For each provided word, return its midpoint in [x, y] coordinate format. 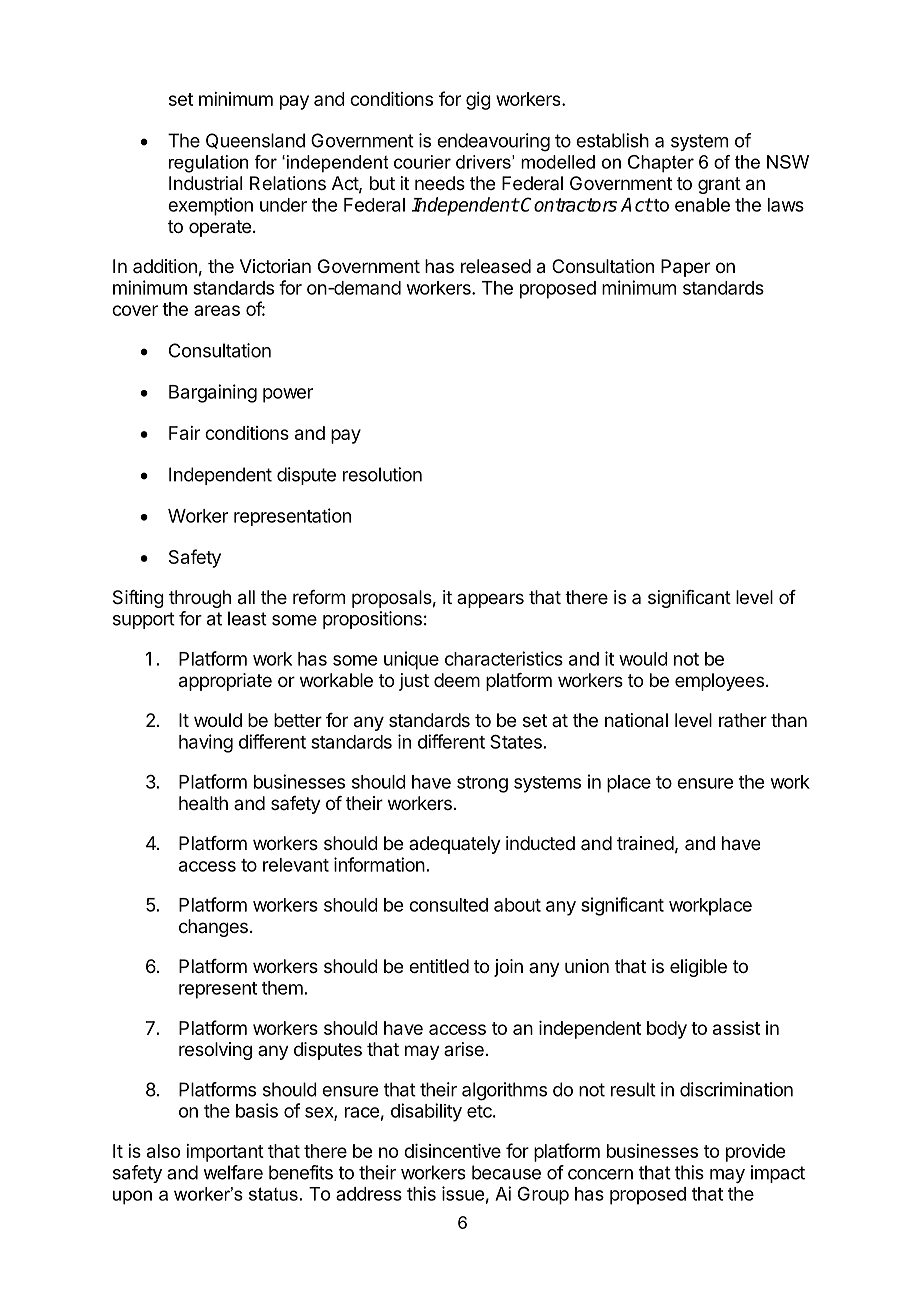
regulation [208, 164]
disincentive [452, 1151]
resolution [382, 474]
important [225, 1153]
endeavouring [493, 142]
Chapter [661, 164]
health [203, 803]
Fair [184, 433]
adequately [455, 845]
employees [719, 682]
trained [645, 843]
